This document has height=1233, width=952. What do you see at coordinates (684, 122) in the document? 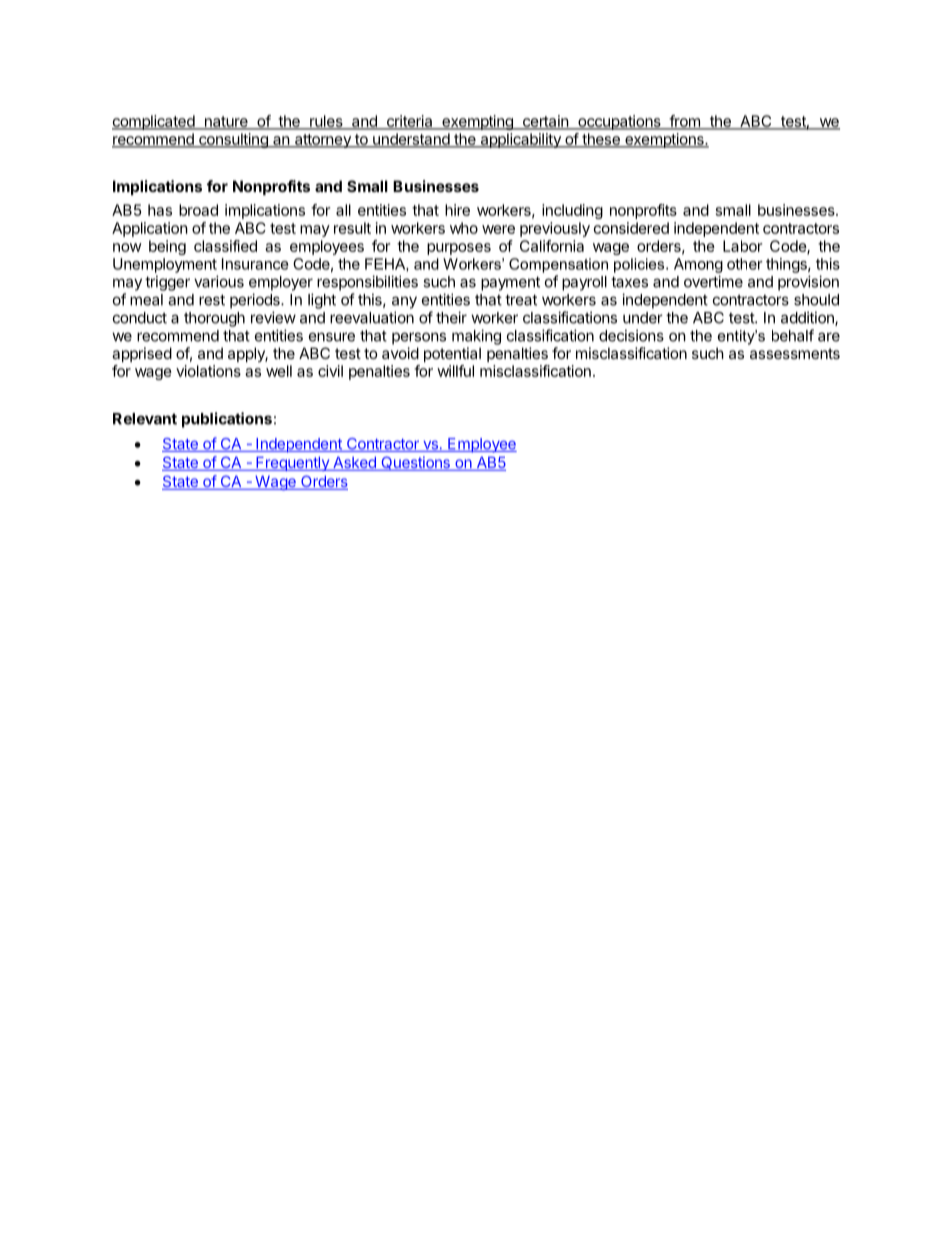
I see `from` at bounding box center [684, 122].
